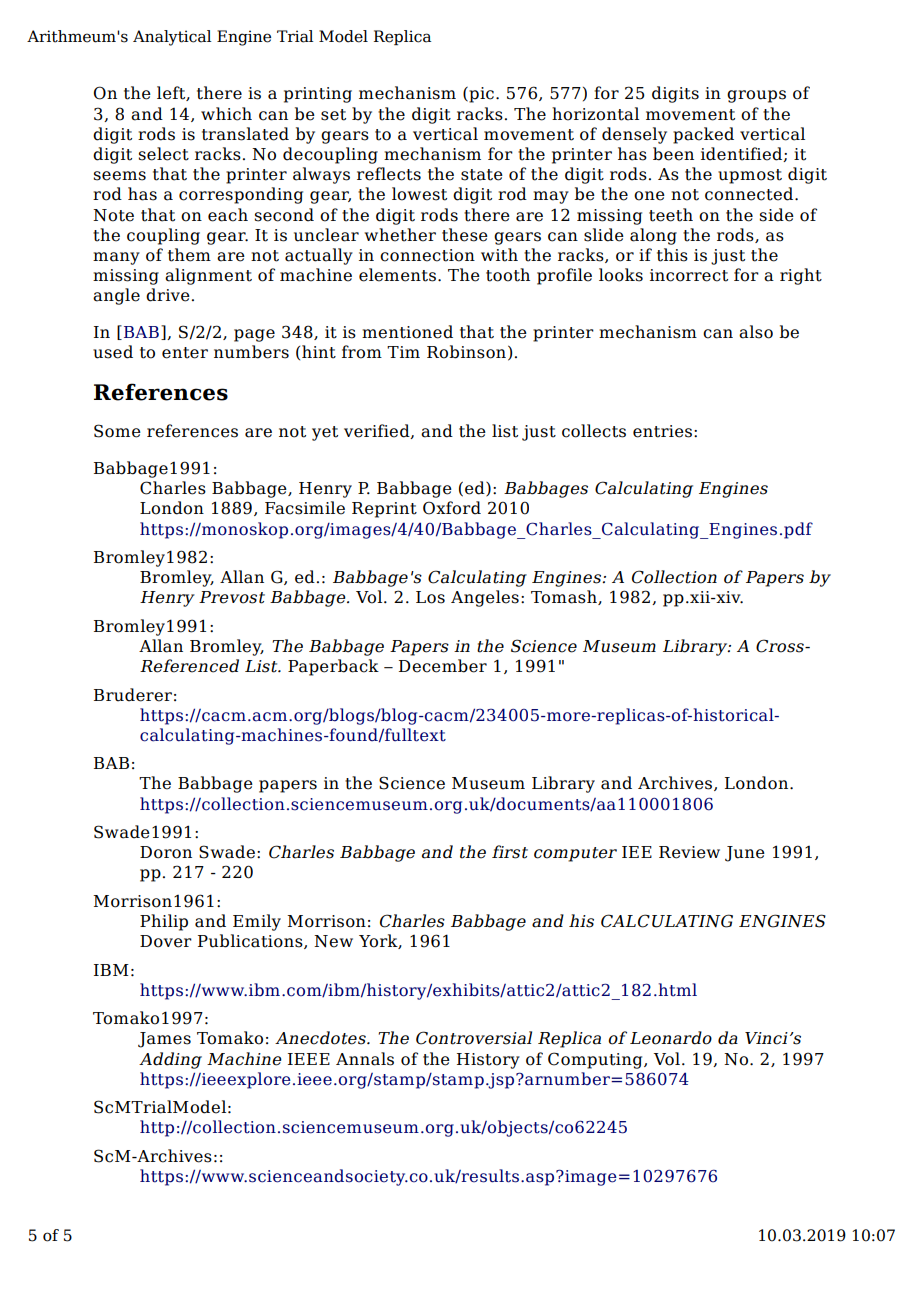 The height and width of the screenshot is (1307, 924). Describe the element at coordinates (117, 431) in the screenshot. I see `Some` at that location.
